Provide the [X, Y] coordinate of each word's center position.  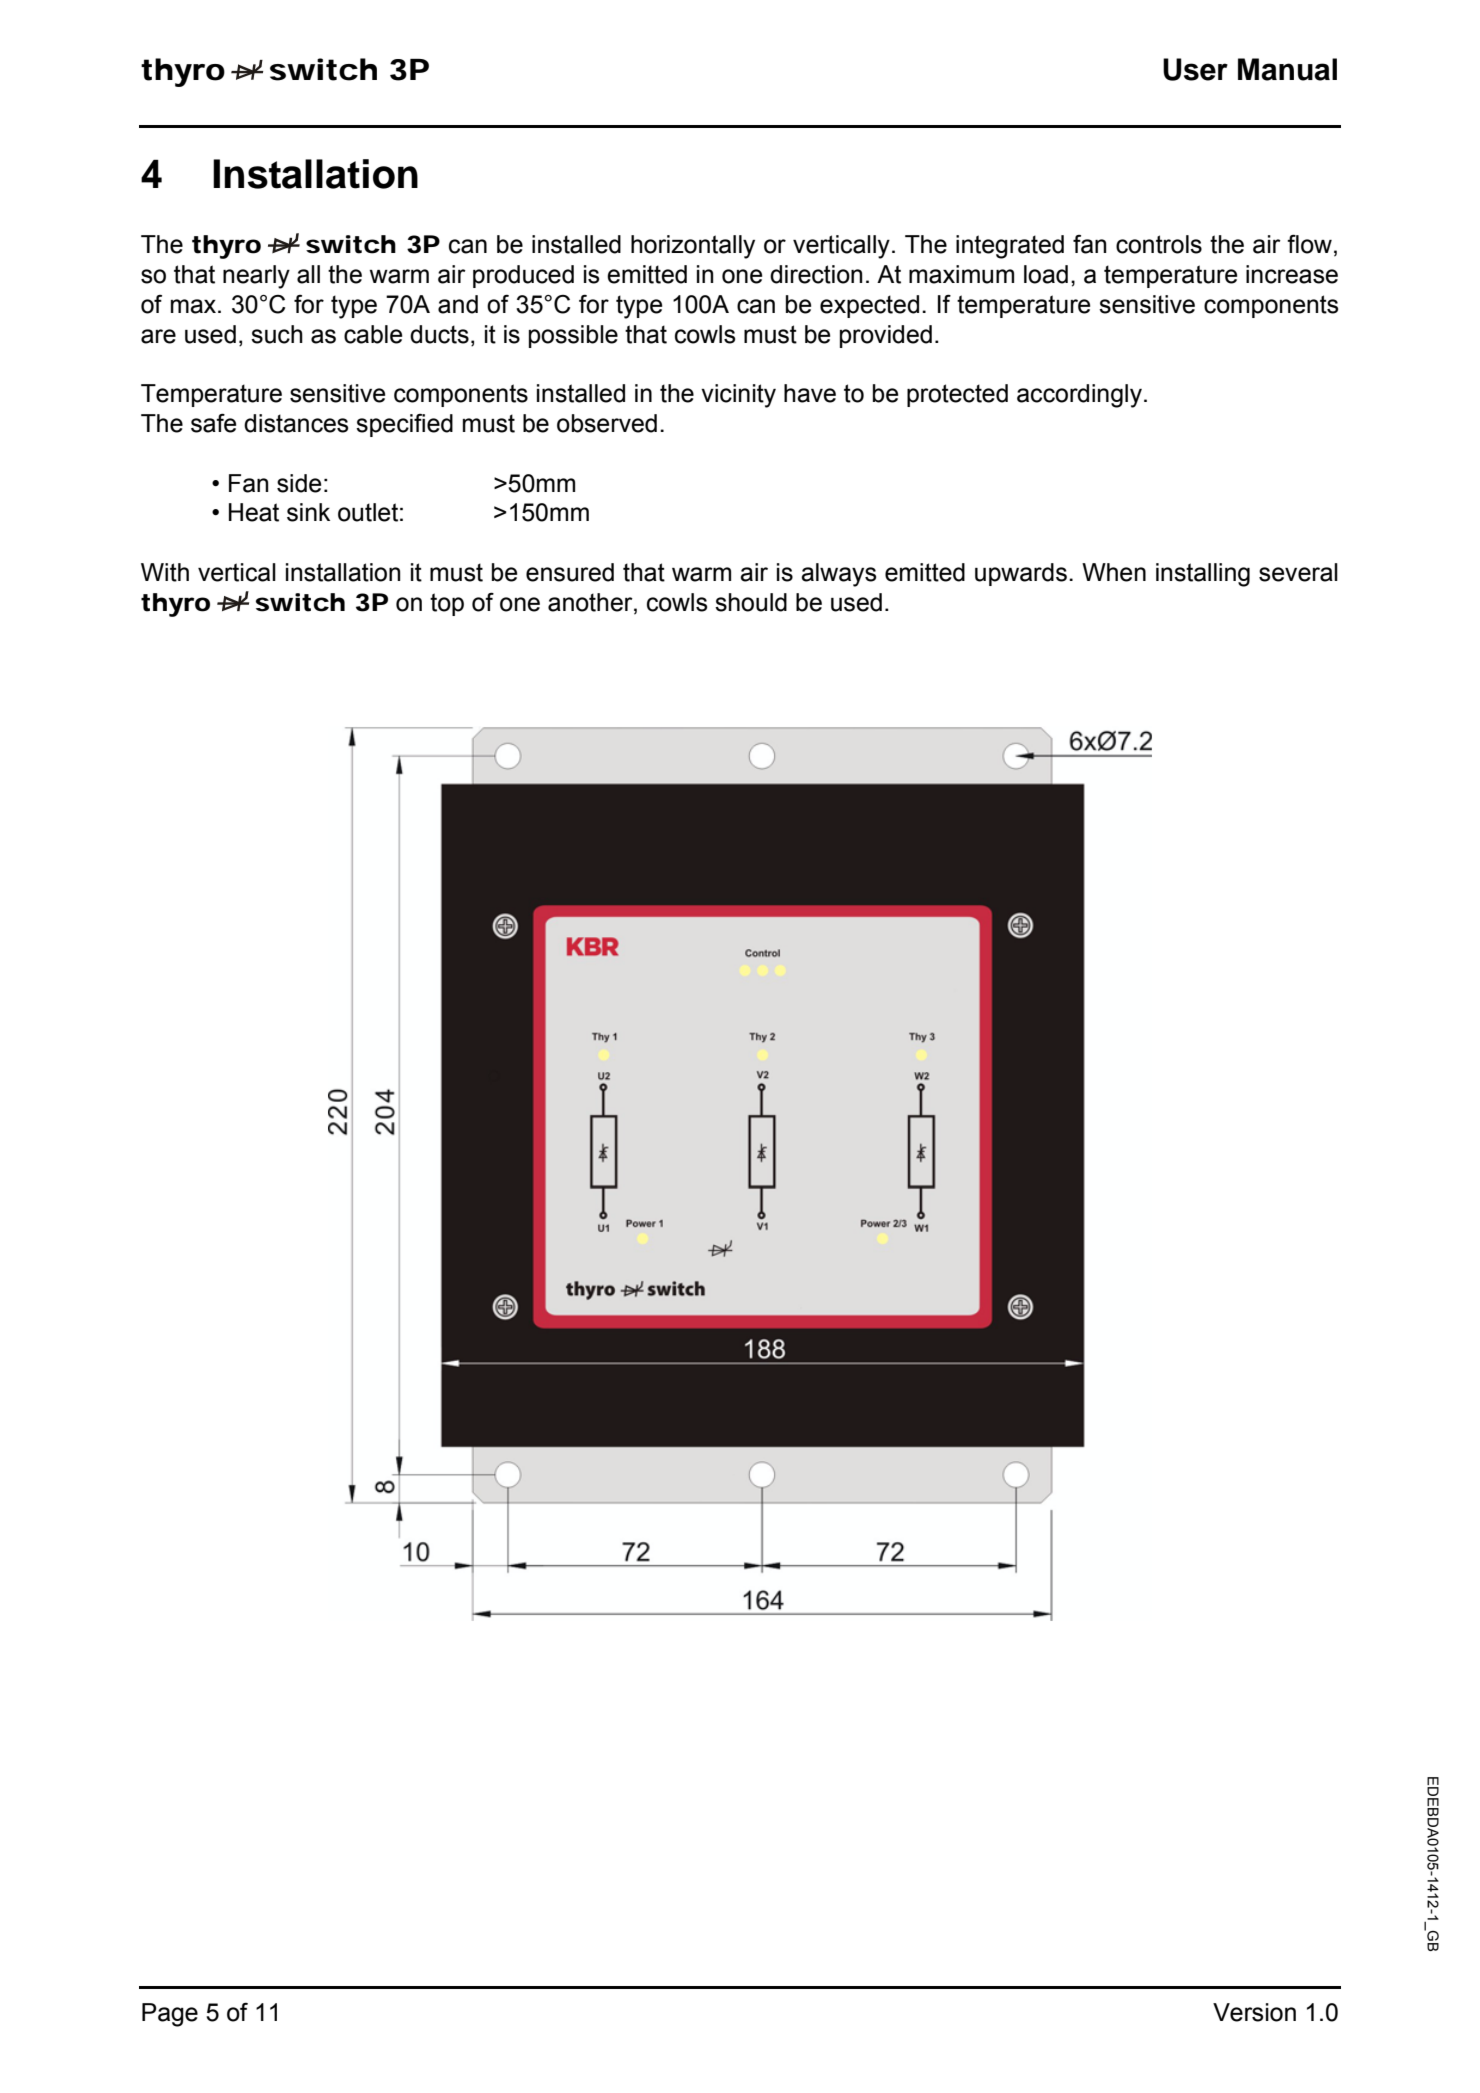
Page [170, 2015]
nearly [256, 277]
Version [1254, 2012]
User [1195, 69]
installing [1203, 575]
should [751, 602]
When [1114, 572]
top [447, 604]
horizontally [693, 247]
